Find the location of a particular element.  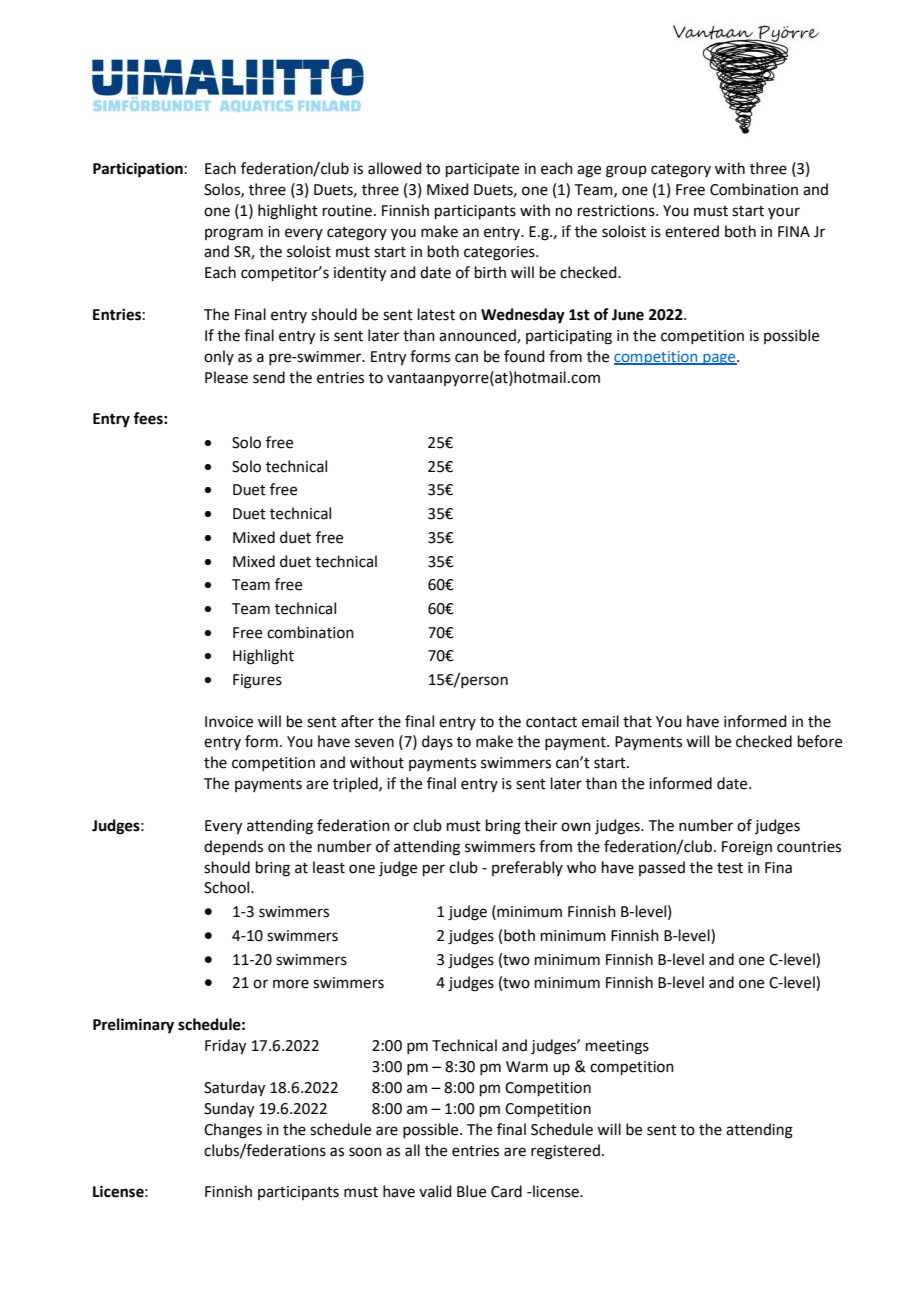

preferably is located at coordinates (527, 868).
